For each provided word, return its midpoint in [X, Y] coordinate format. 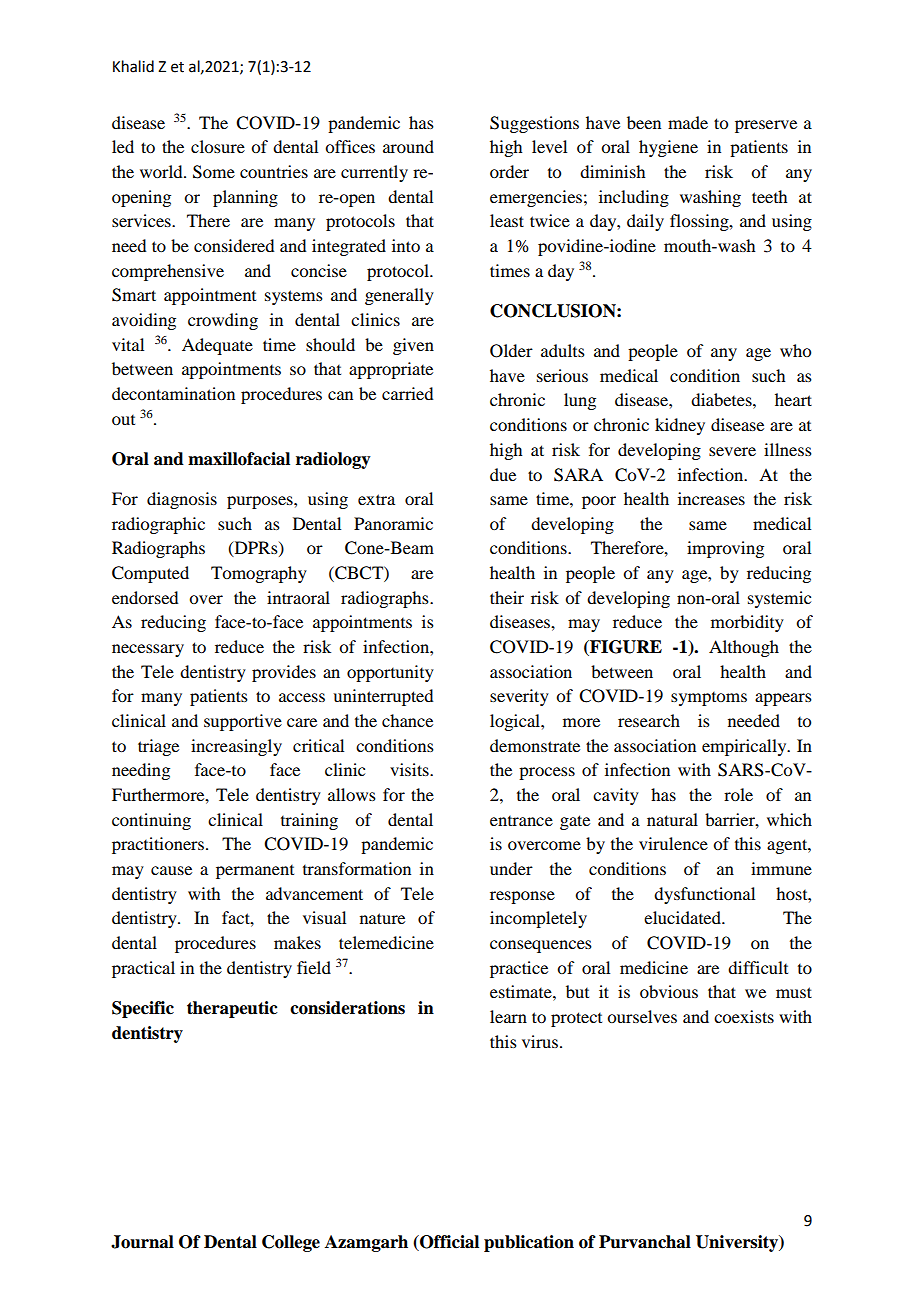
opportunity [390, 673]
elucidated [683, 917]
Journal [142, 1242]
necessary [148, 650]
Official [448, 1243]
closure [218, 146]
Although [744, 648]
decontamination [173, 393]
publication [529, 1243]
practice [519, 969]
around [408, 146]
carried [407, 393]
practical [143, 969]
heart [793, 399]
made [688, 122]
